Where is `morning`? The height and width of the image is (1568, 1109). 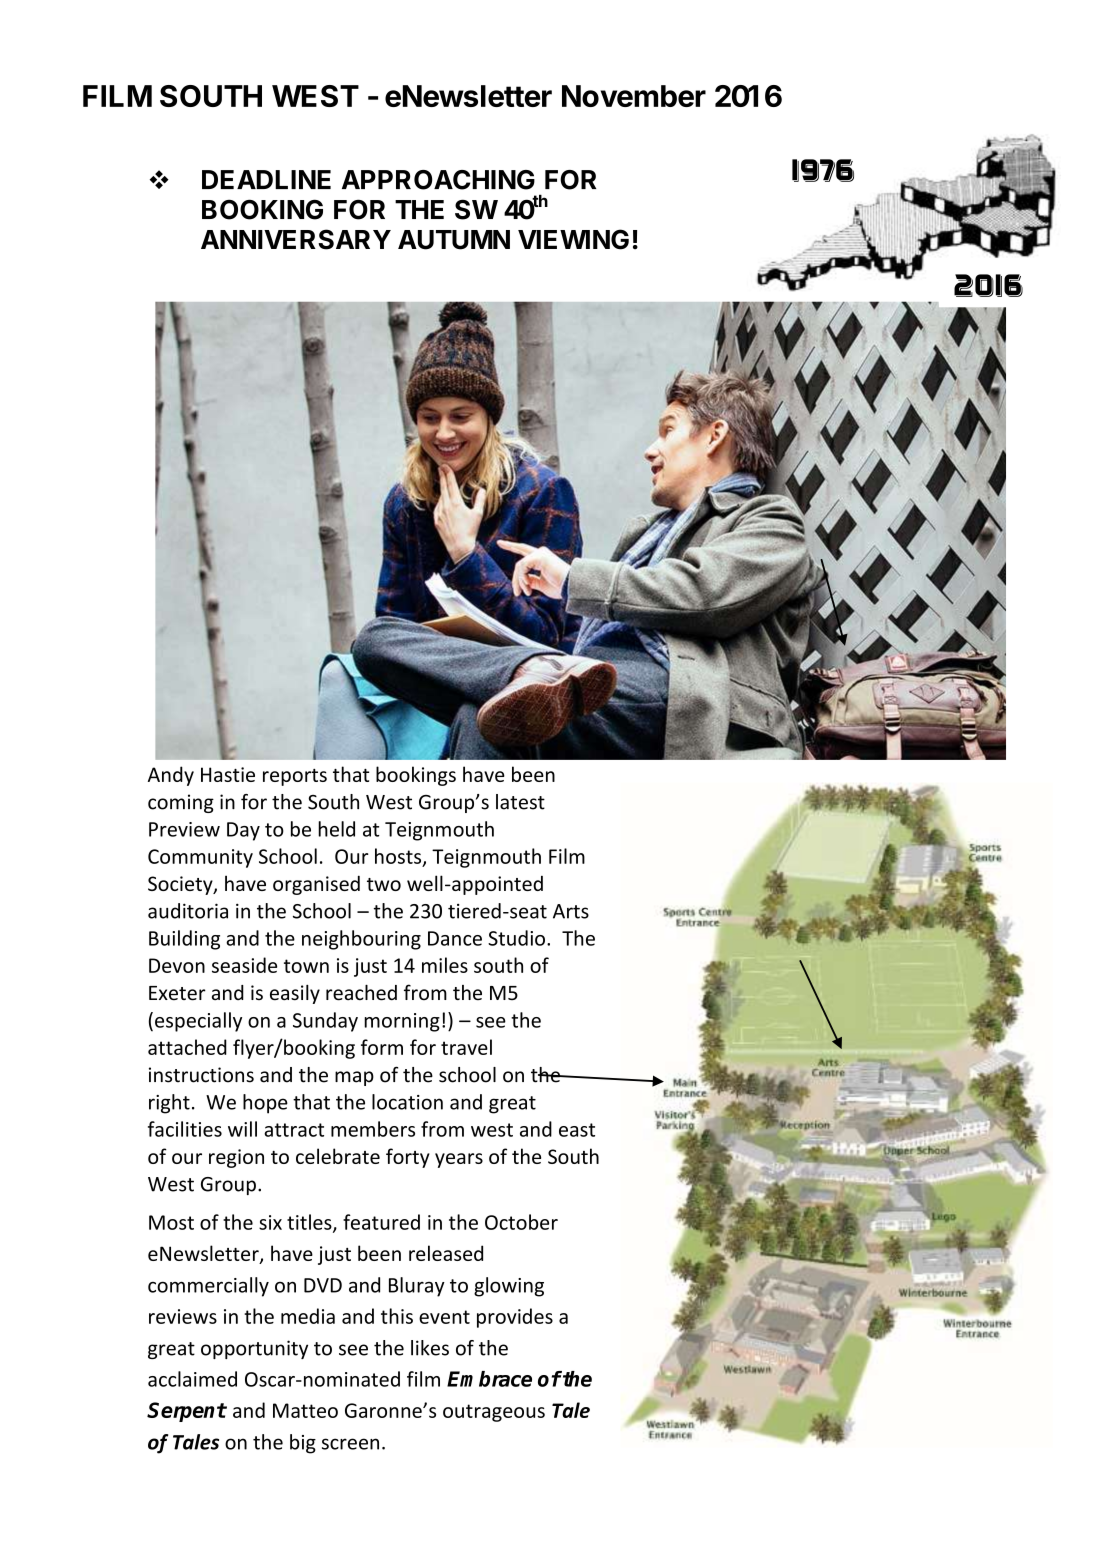
morning is located at coordinates (402, 1022).
